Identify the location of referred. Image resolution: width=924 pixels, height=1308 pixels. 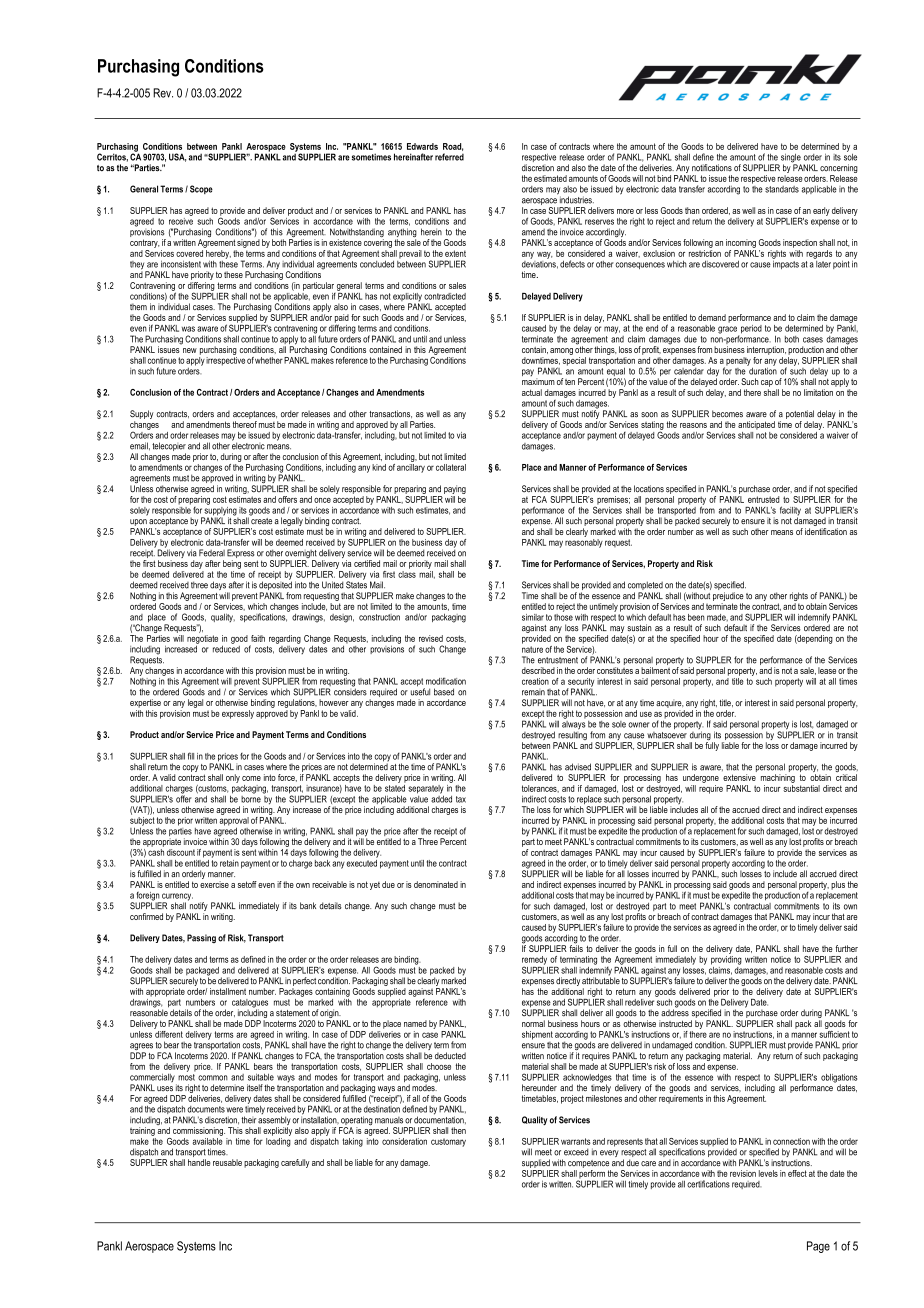
(449, 157).
